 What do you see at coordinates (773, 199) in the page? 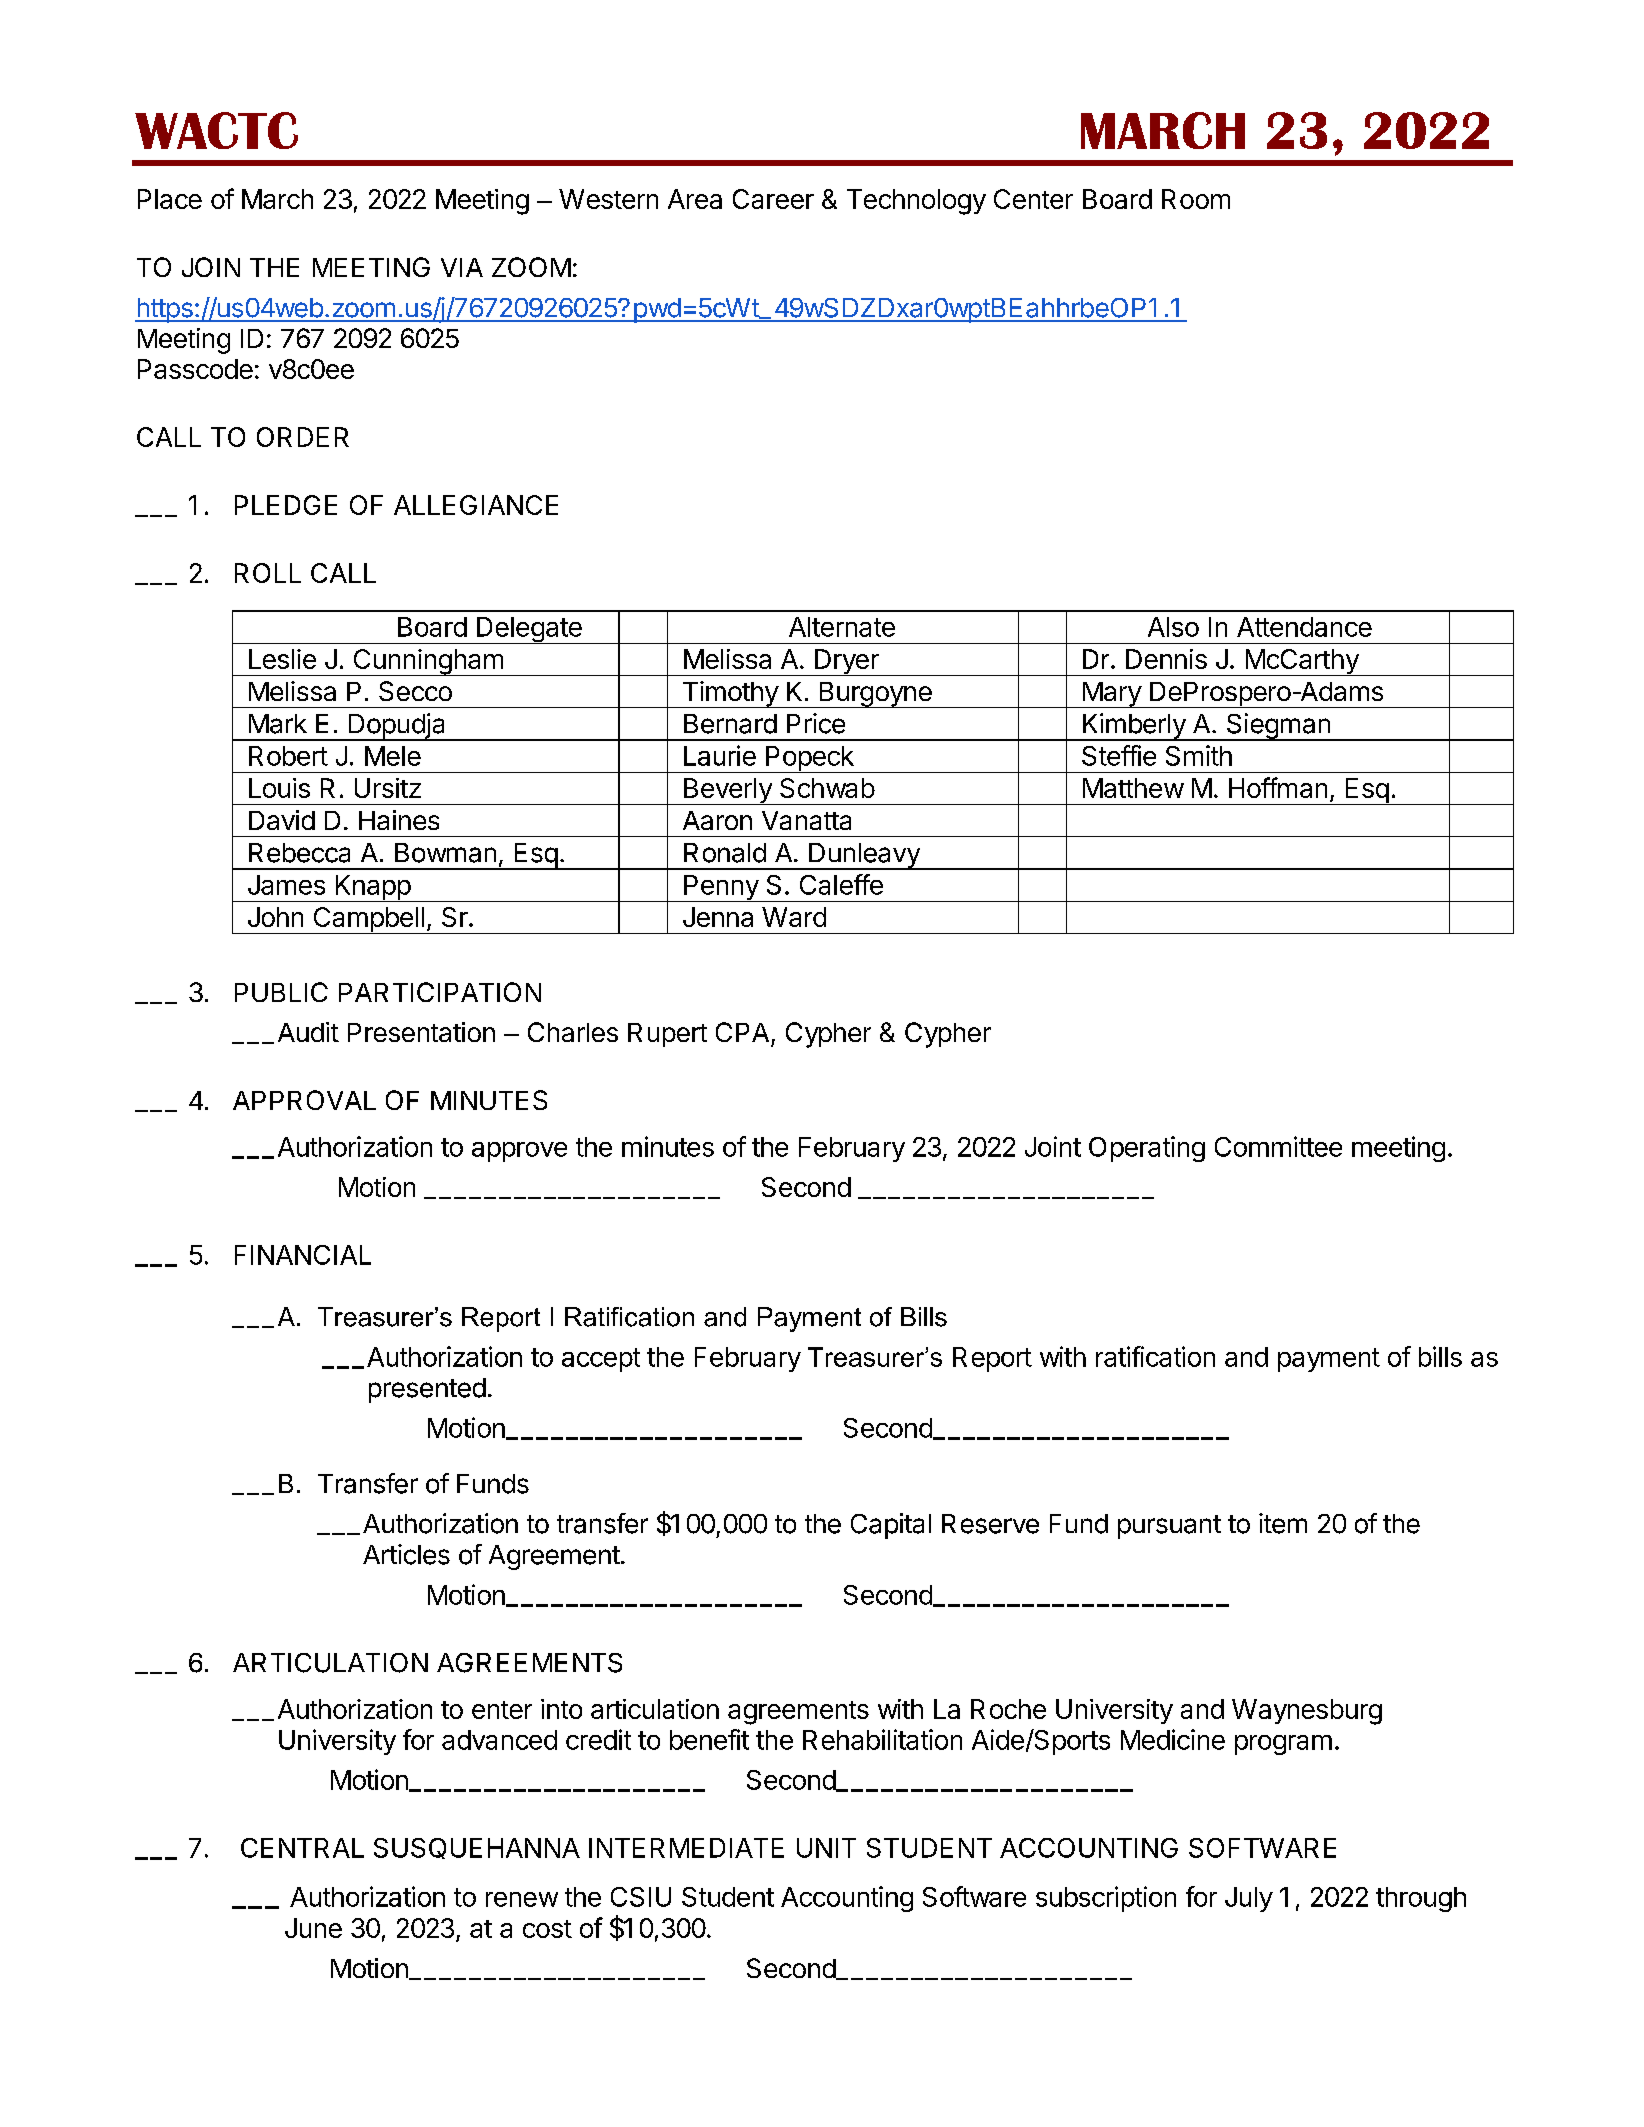
I see `Career` at bounding box center [773, 199].
